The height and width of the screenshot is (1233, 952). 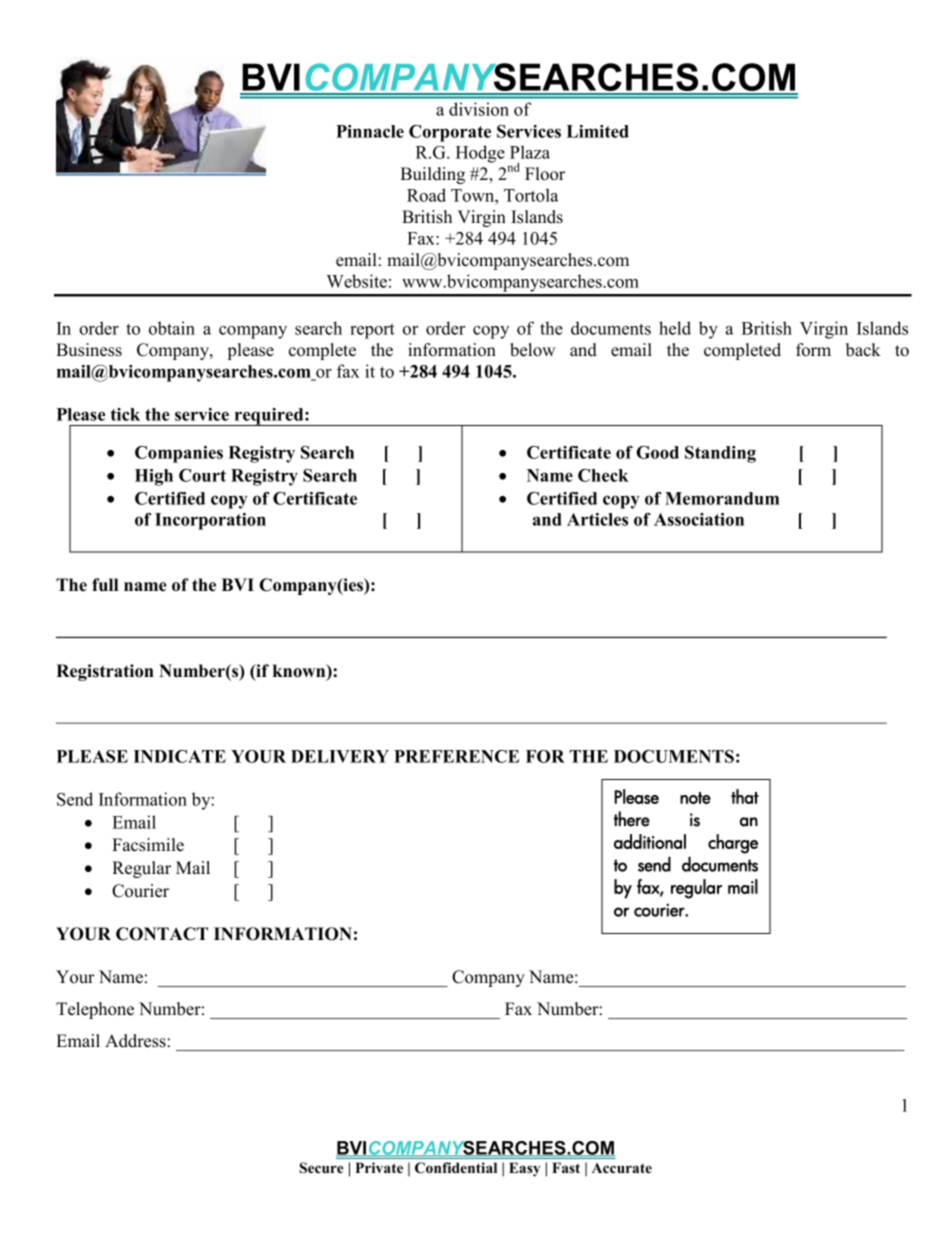 I want to click on Hodge, so click(x=480, y=154).
